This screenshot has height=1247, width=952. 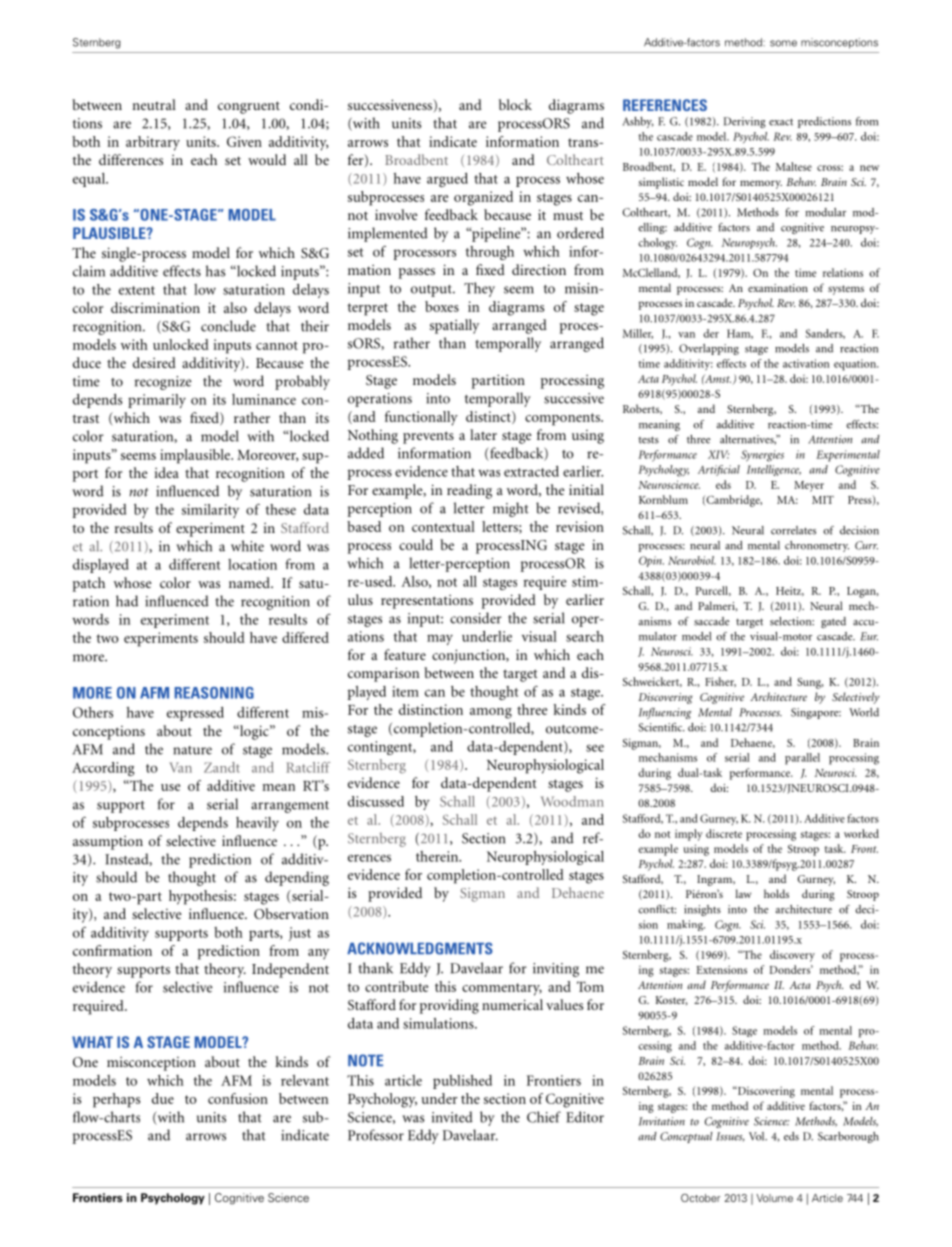 I want to click on later, so click(x=483, y=434).
